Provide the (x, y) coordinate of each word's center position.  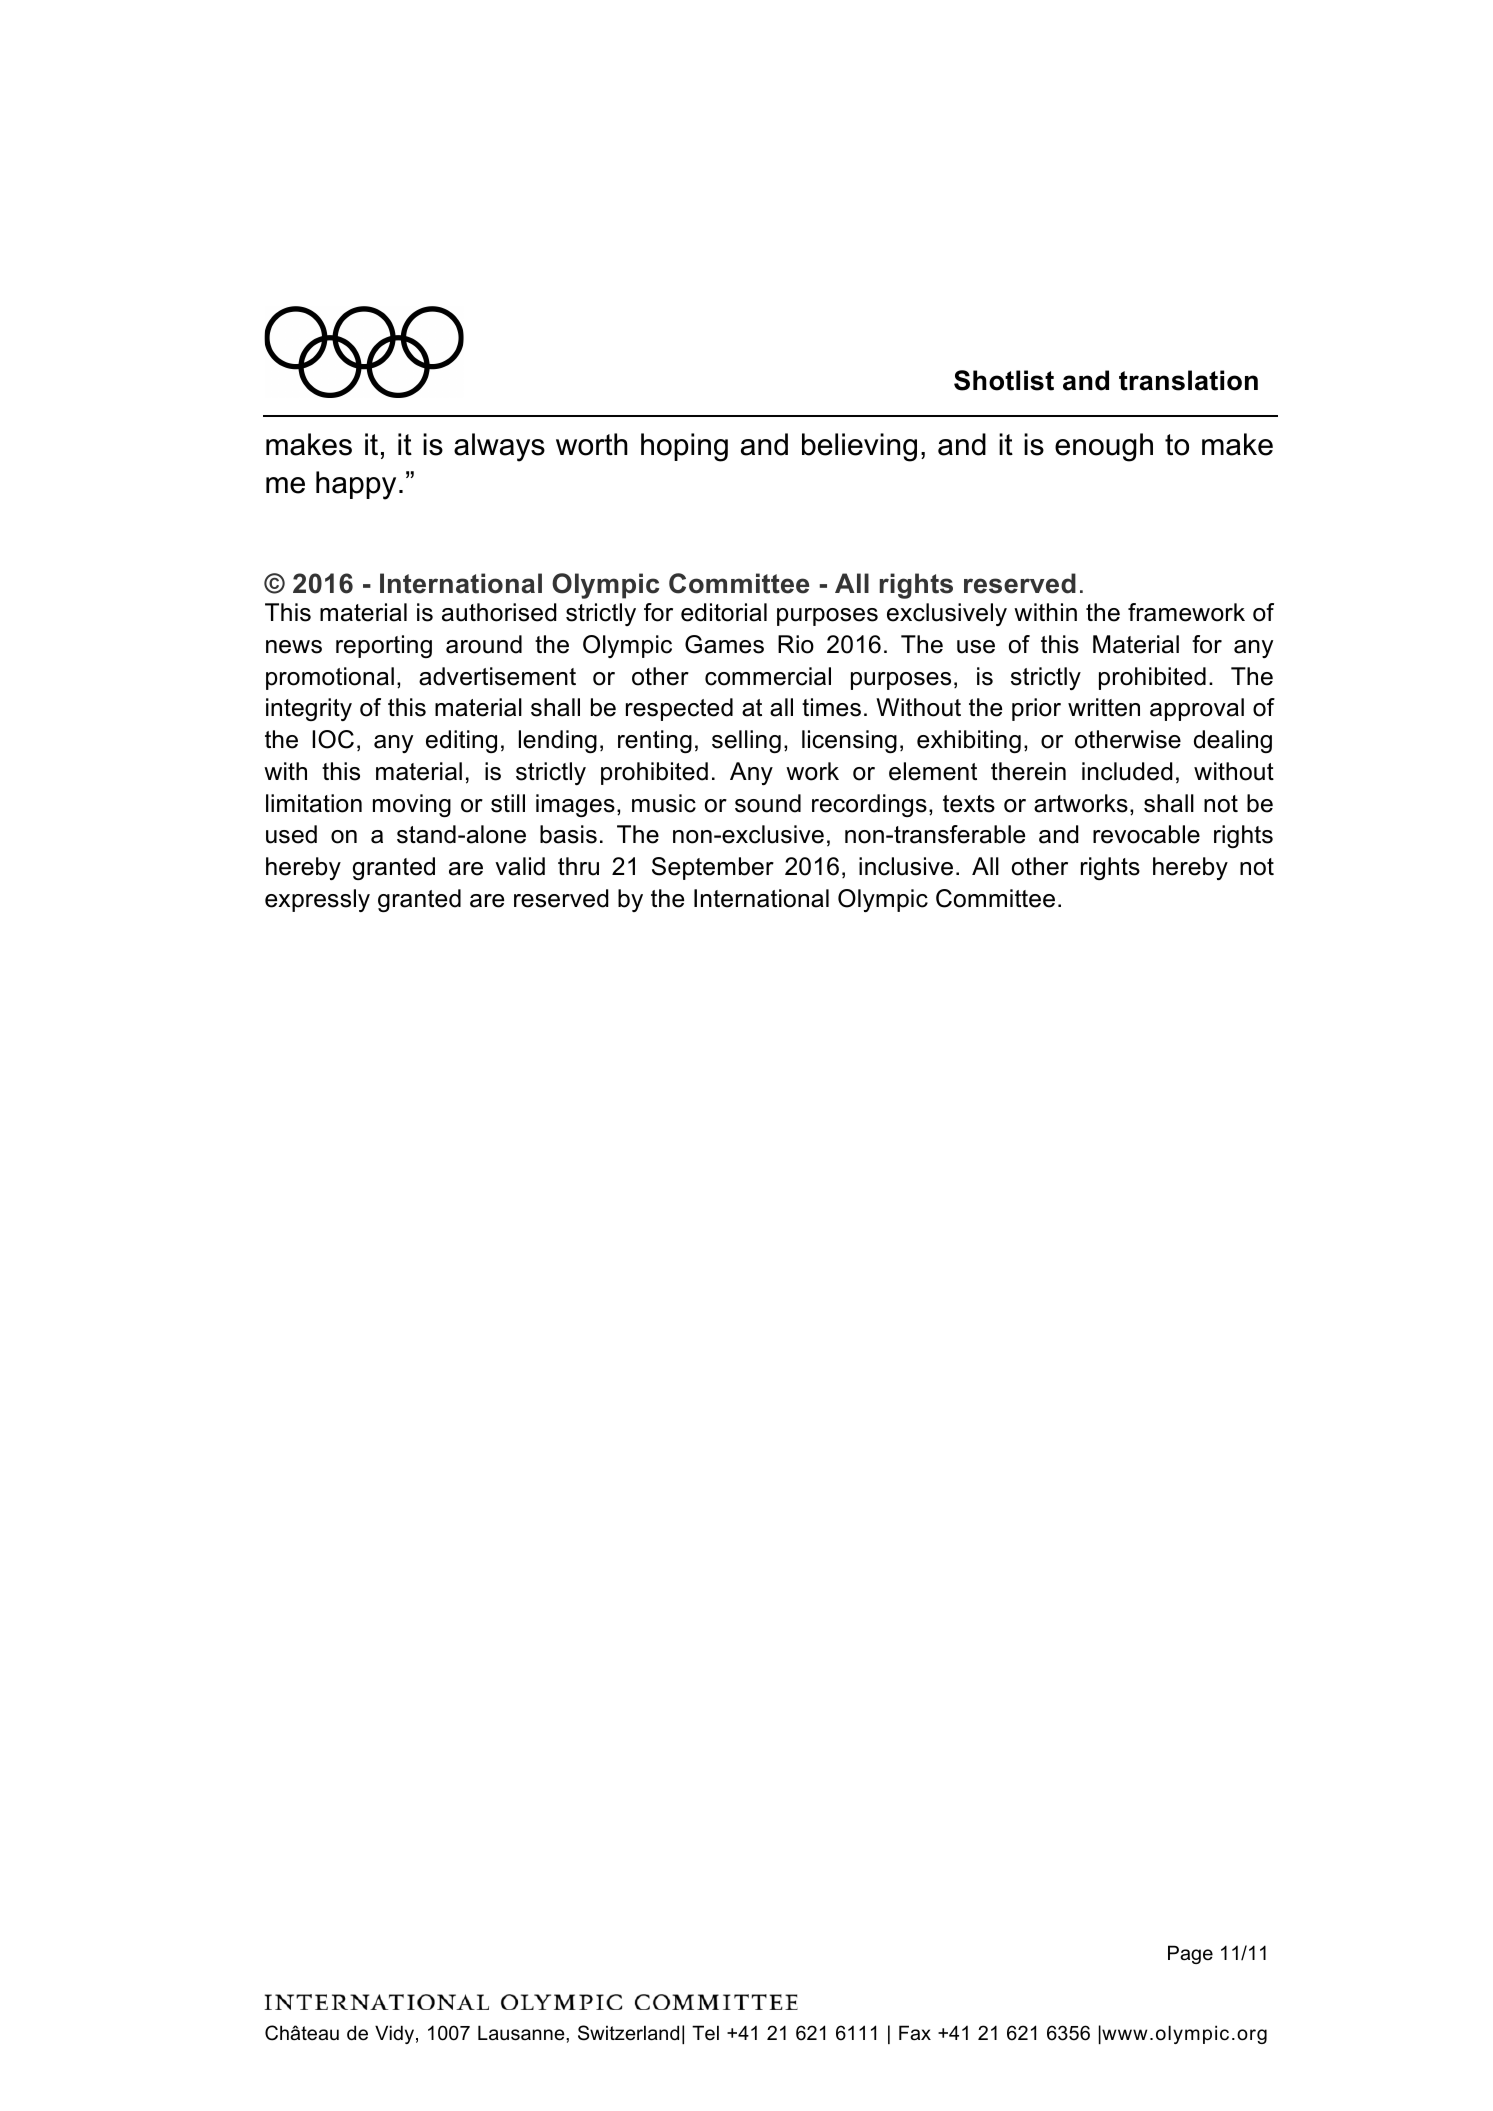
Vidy (394, 2034)
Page (1190, 1954)
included (1127, 771)
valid (520, 866)
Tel (705, 2032)
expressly (317, 900)
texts (969, 804)
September (713, 868)
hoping (684, 447)
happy (356, 485)
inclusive (906, 866)
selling (746, 741)
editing (461, 741)
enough (1104, 447)
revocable (1146, 834)
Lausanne (522, 2033)
